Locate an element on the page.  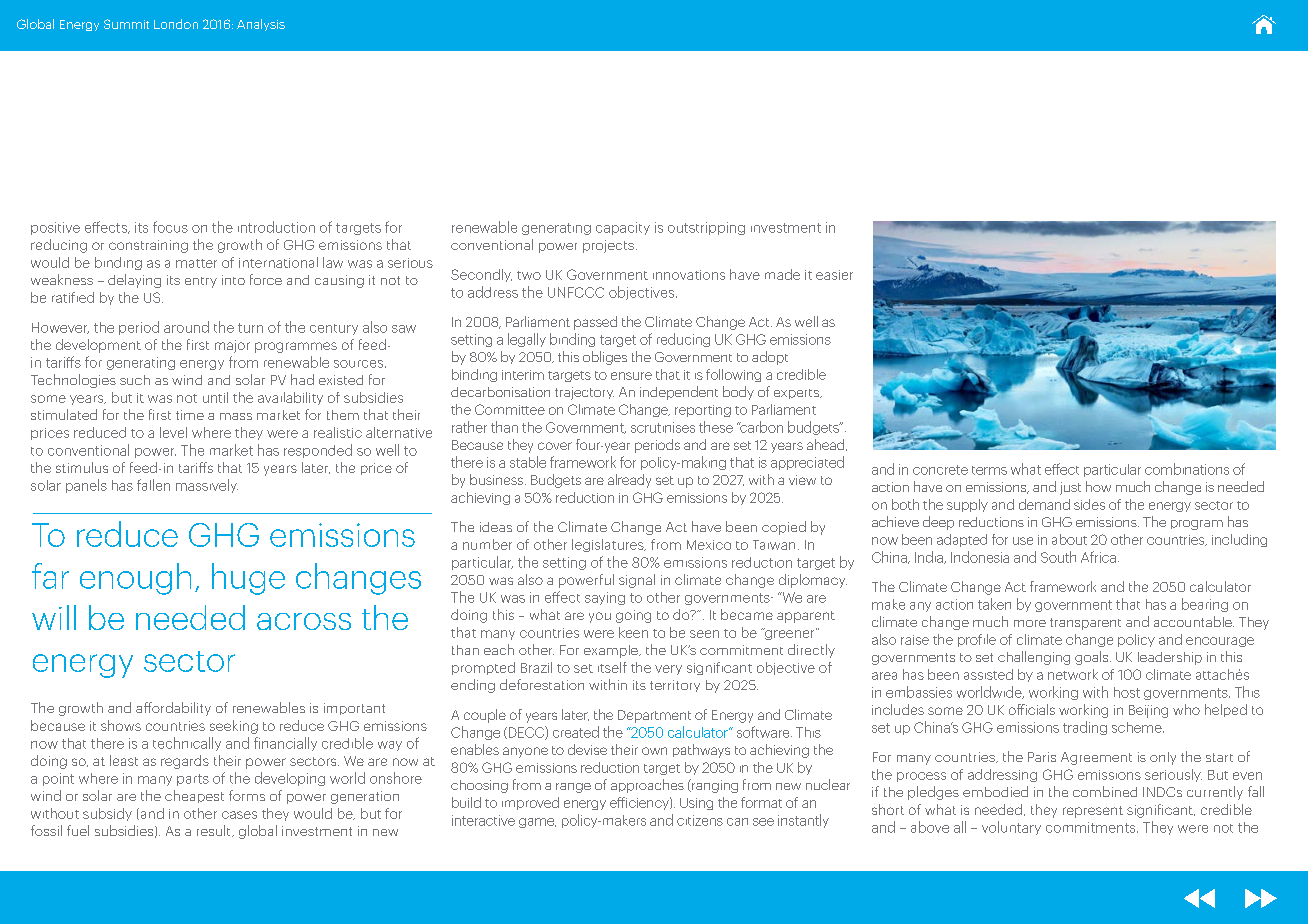
Analysis is located at coordinates (261, 25).
